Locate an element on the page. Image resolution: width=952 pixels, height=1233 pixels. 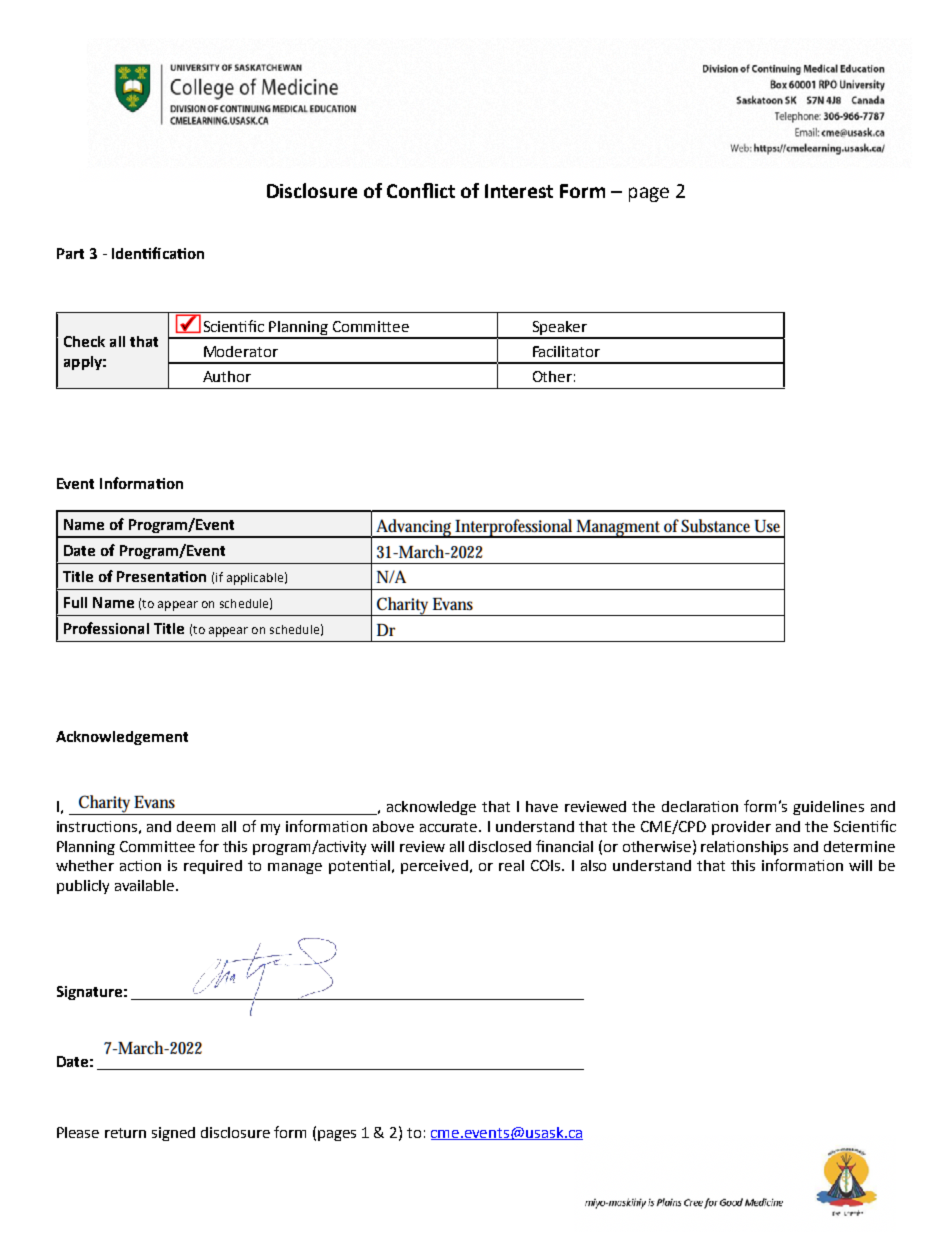
Identification is located at coordinates (158, 253).
